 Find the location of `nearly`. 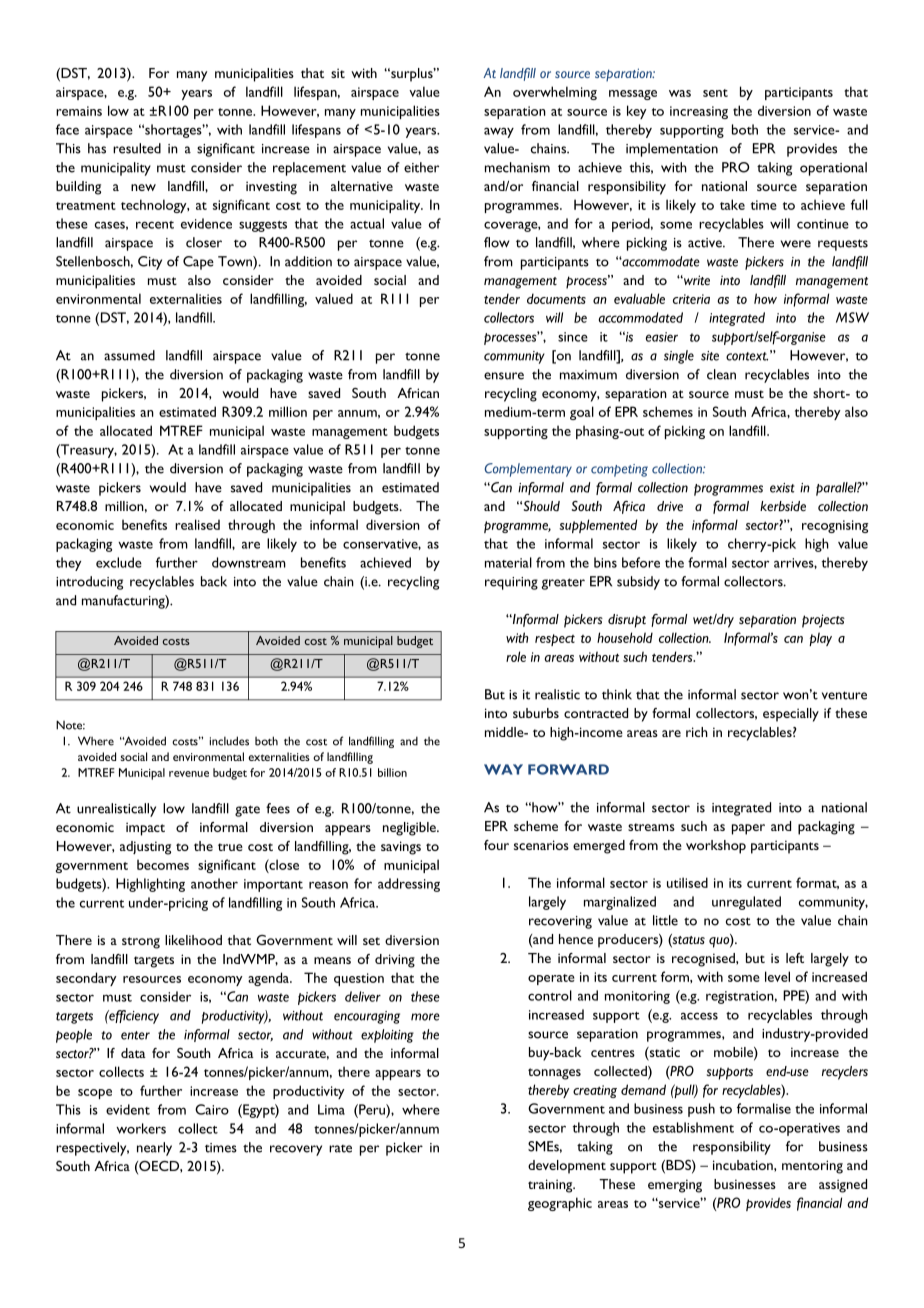

nearly is located at coordinates (154, 1149).
